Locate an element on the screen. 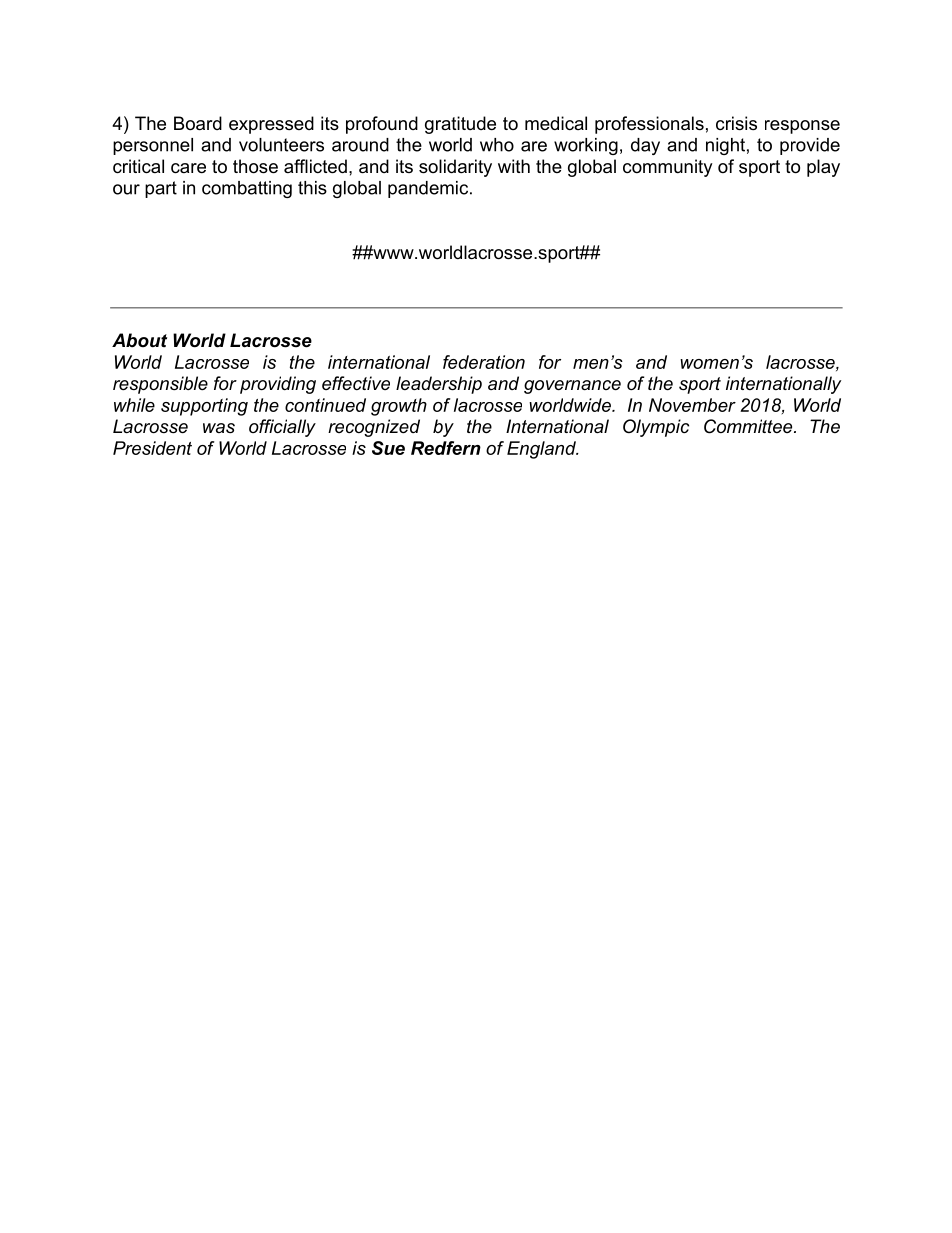 The image size is (952, 1233). community is located at coordinates (668, 168).
